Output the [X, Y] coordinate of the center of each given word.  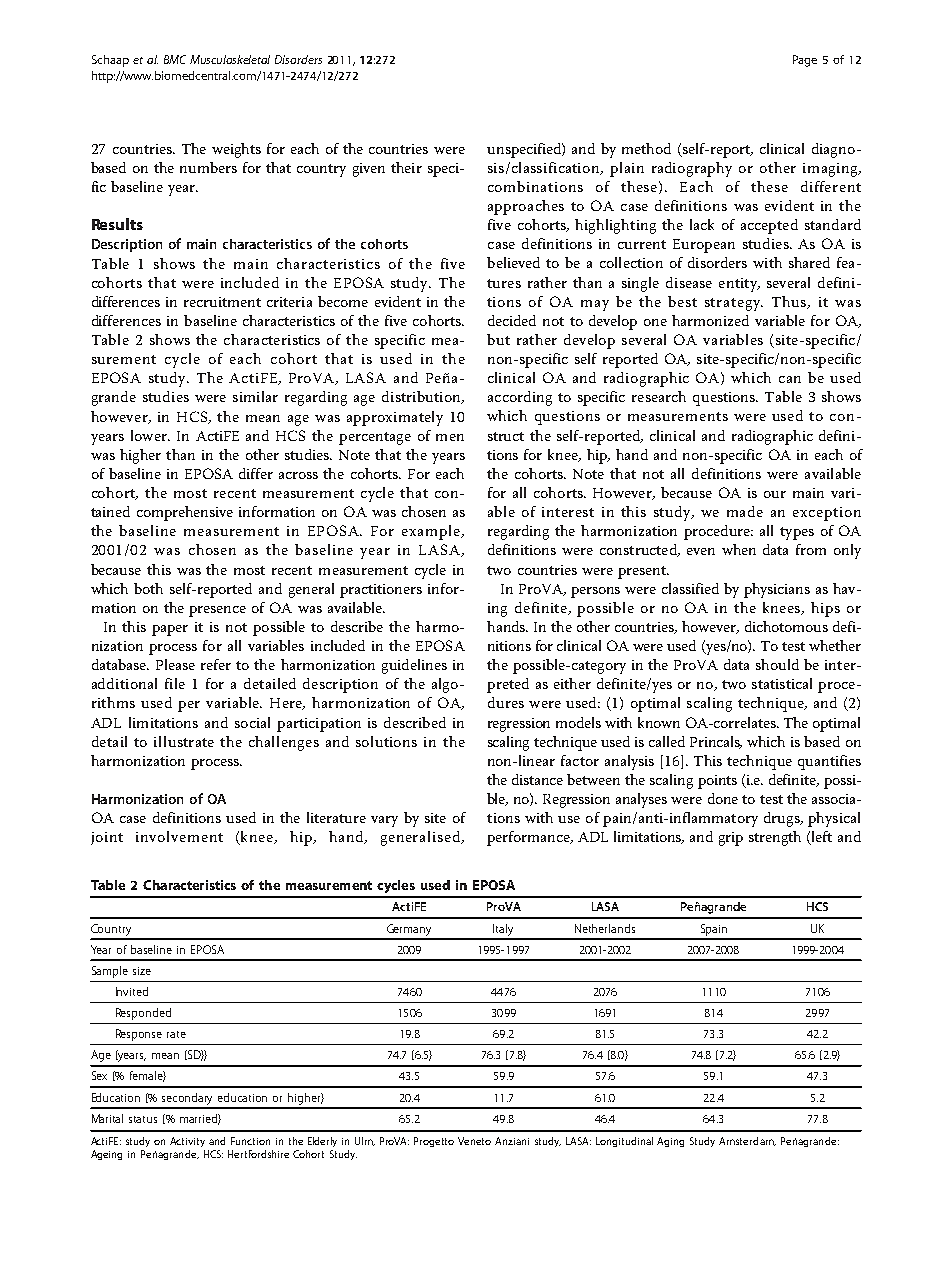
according [520, 398]
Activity [187, 1142]
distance [537, 779]
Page [805, 61]
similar [255, 396]
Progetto [434, 1142]
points [717, 782]
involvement [179, 836]
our [775, 494]
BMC [175, 59]
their [406, 167]
